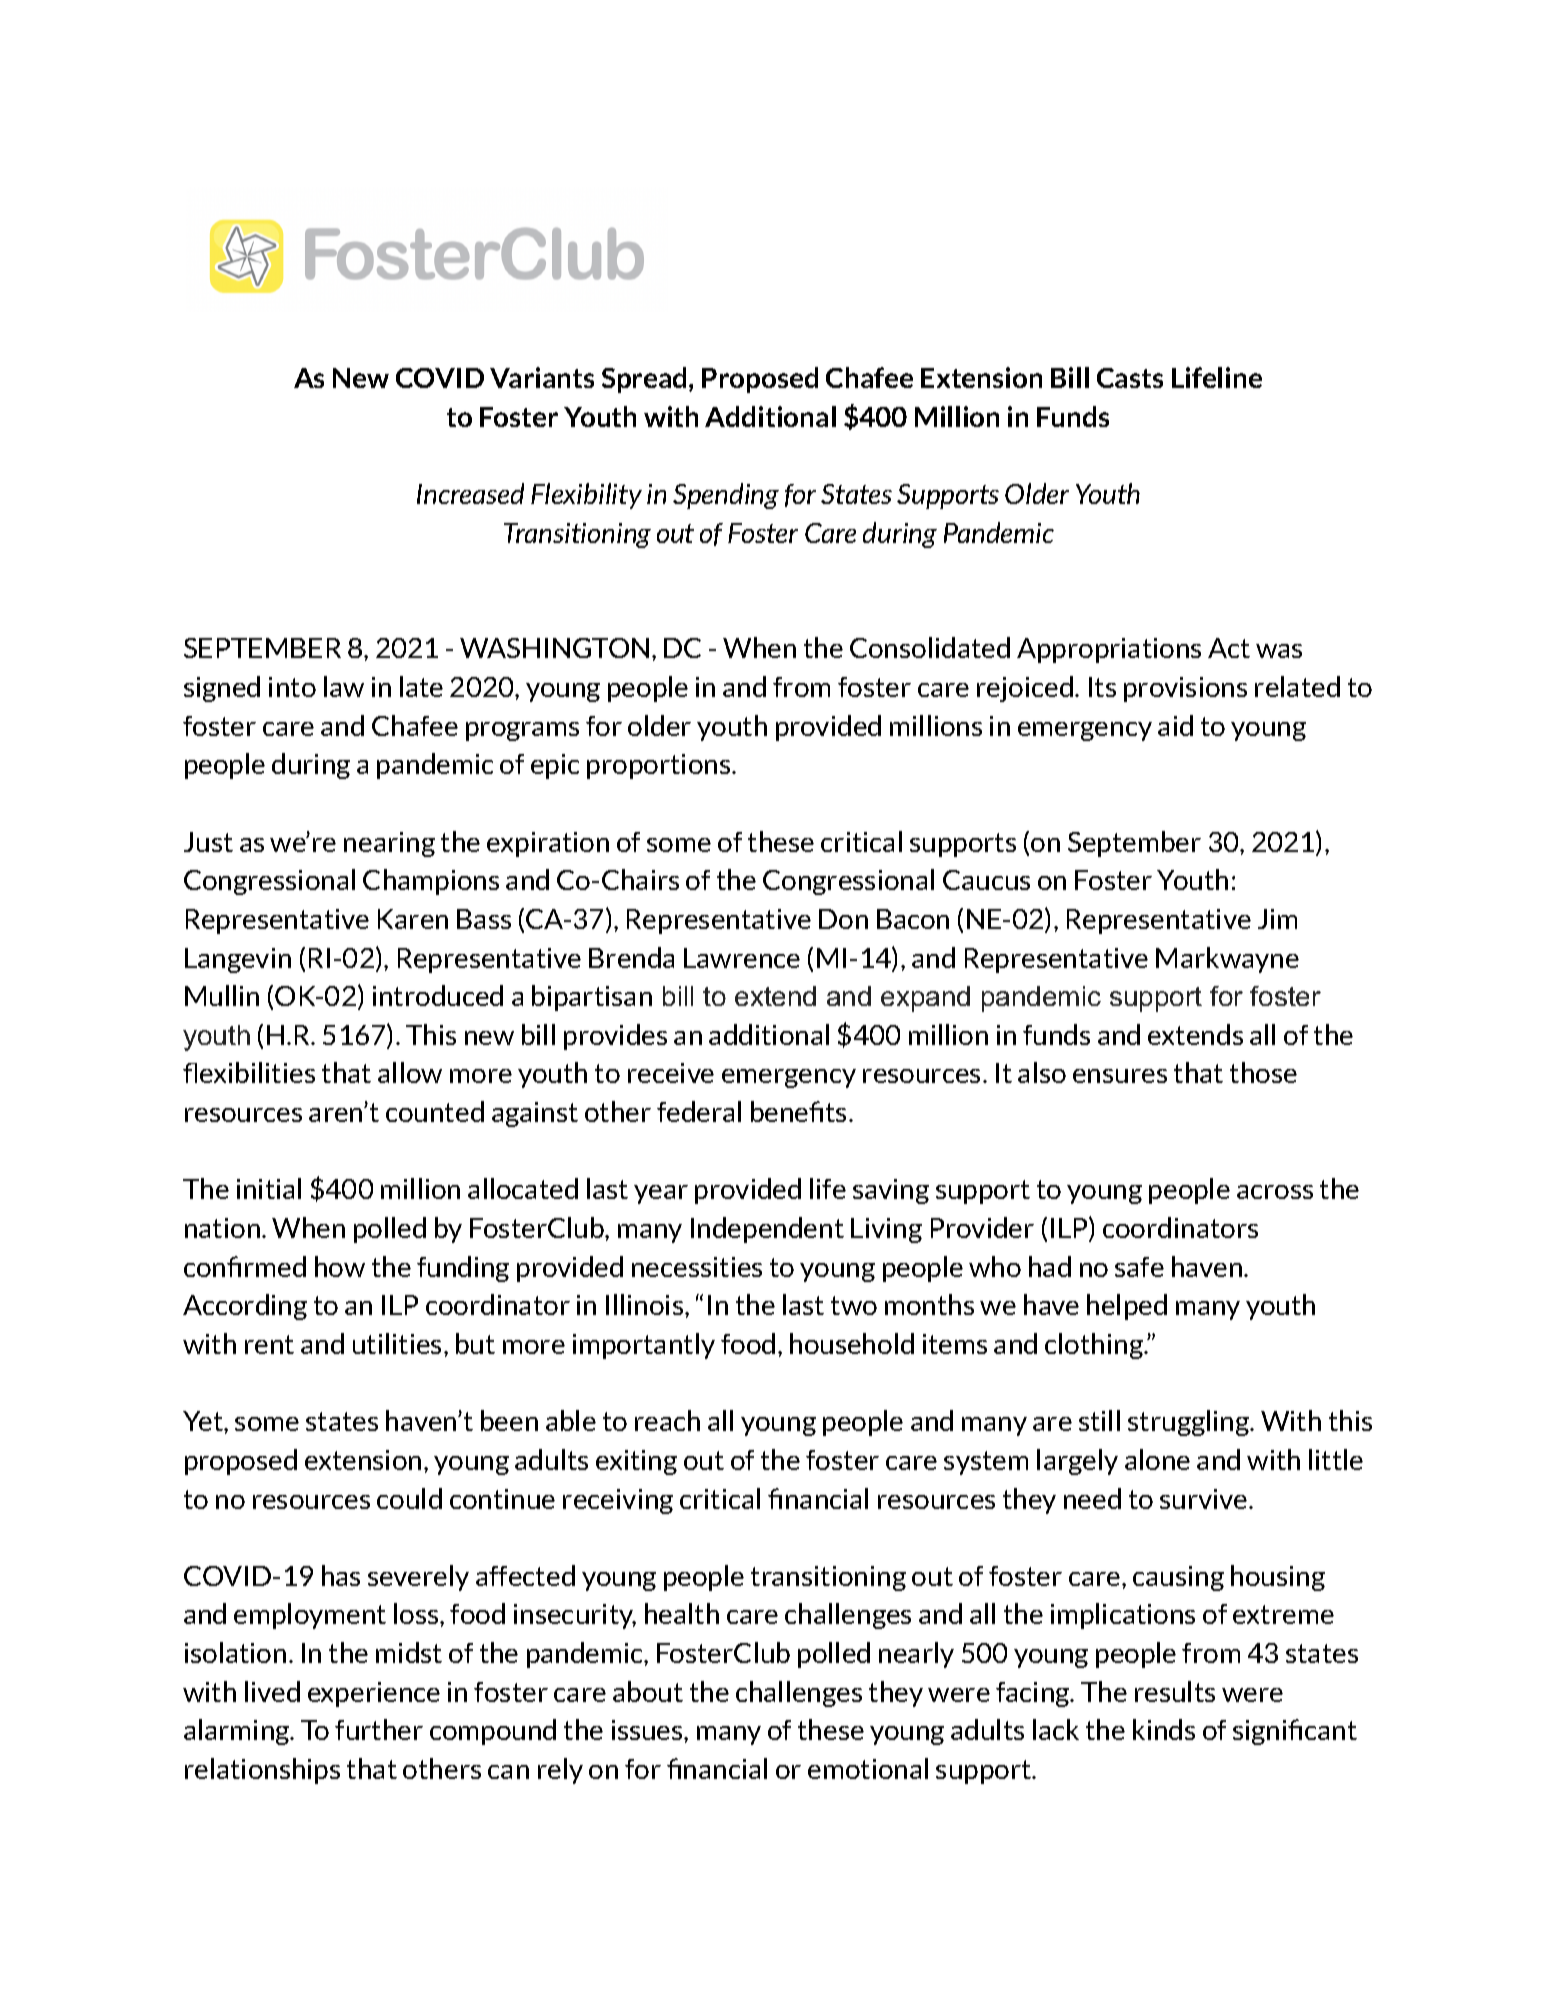 This page has height=2016, width=1557. What do you see at coordinates (868, 1768) in the page?
I see `emotional` at bounding box center [868, 1768].
